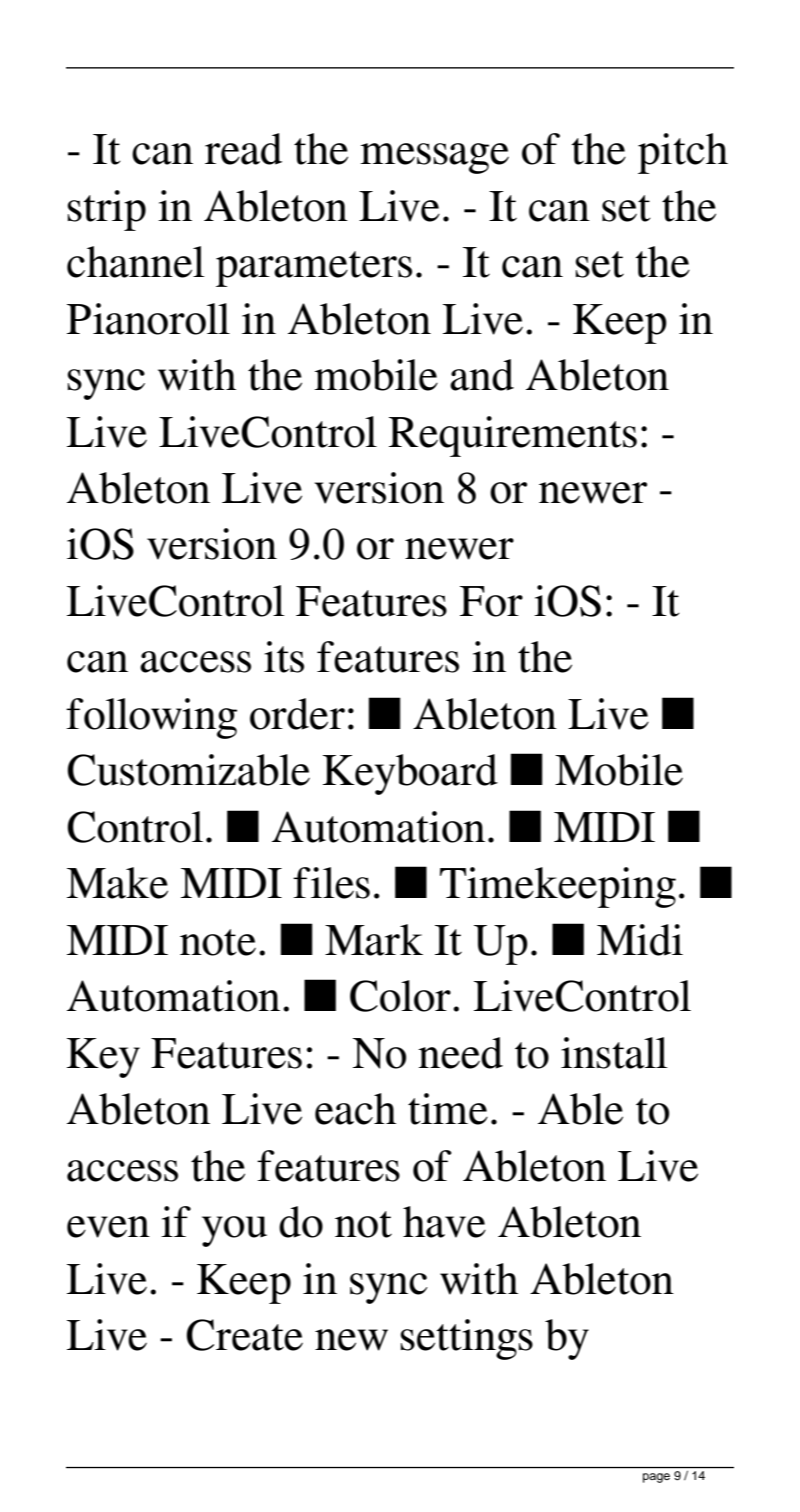  What do you see at coordinates (513, 436) in the page?
I see `Requirements` at bounding box center [513, 436].
